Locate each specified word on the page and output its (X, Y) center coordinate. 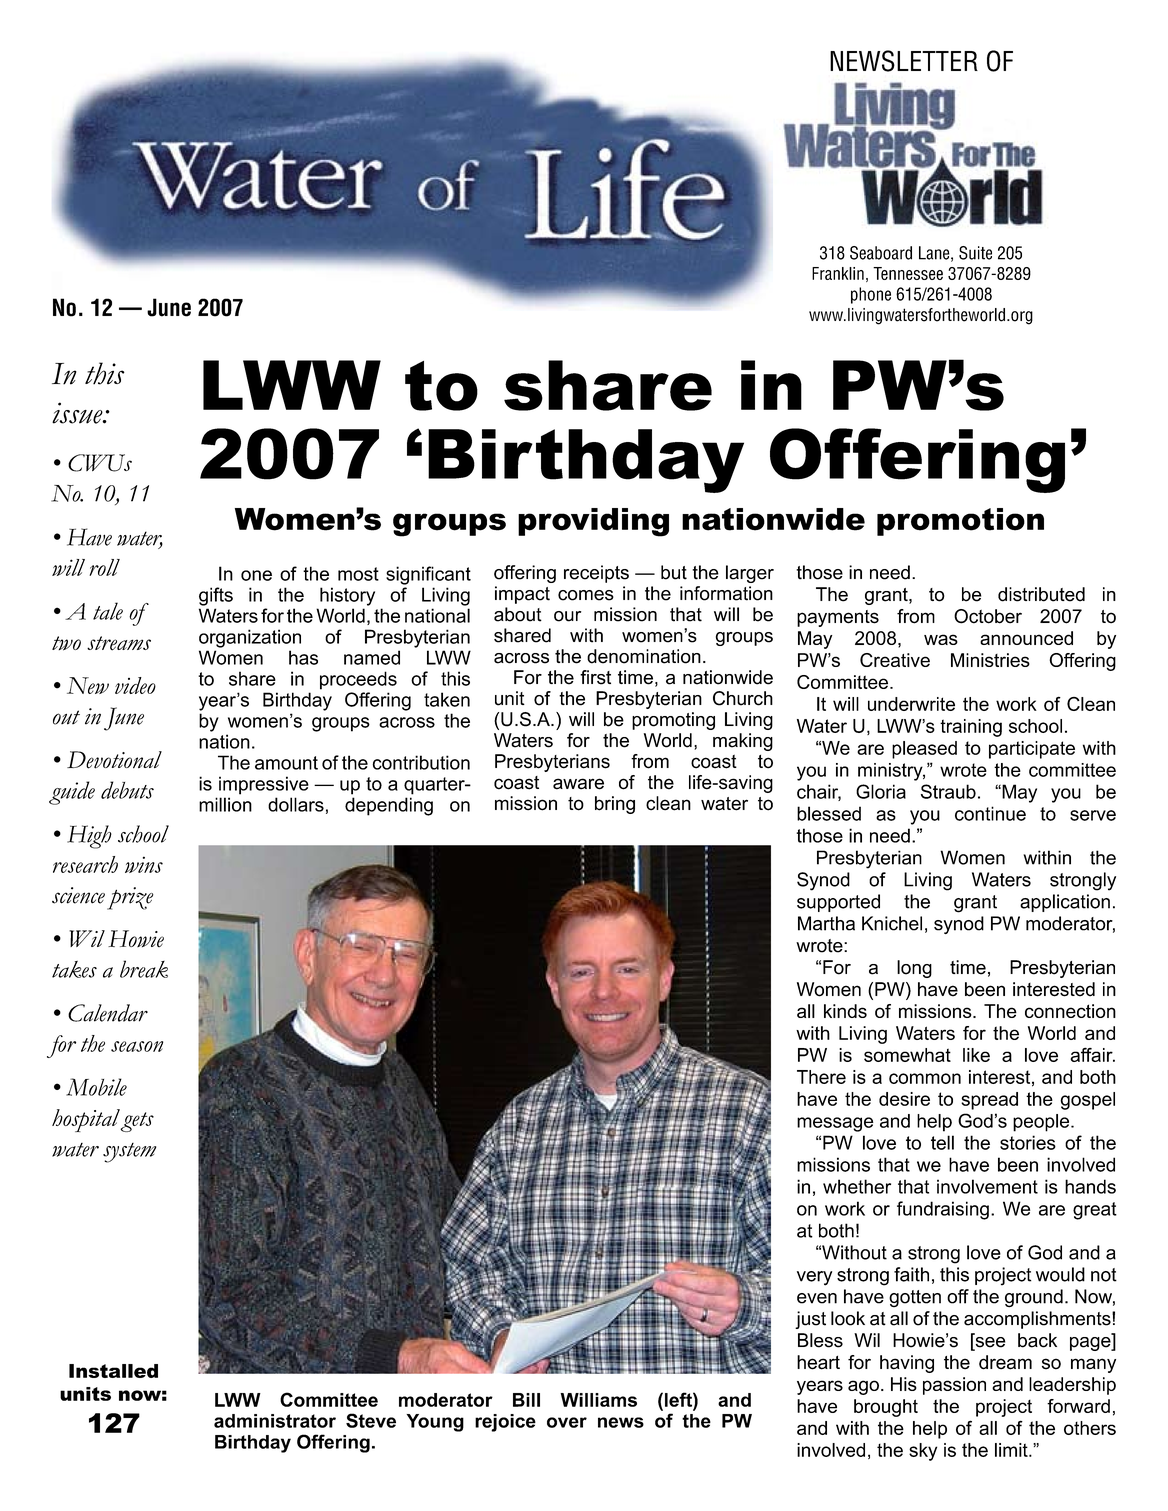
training (971, 728)
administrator (275, 1421)
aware (578, 784)
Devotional (114, 760)
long (914, 969)
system (129, 1153)
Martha (826, 923)
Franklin (838, 273)
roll (104, 567)
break (144, 969)
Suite (975, 253)
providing (593, 522)
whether (857, 1186)
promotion (960, 522)
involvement (987, 1186)
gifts (216, 596)
